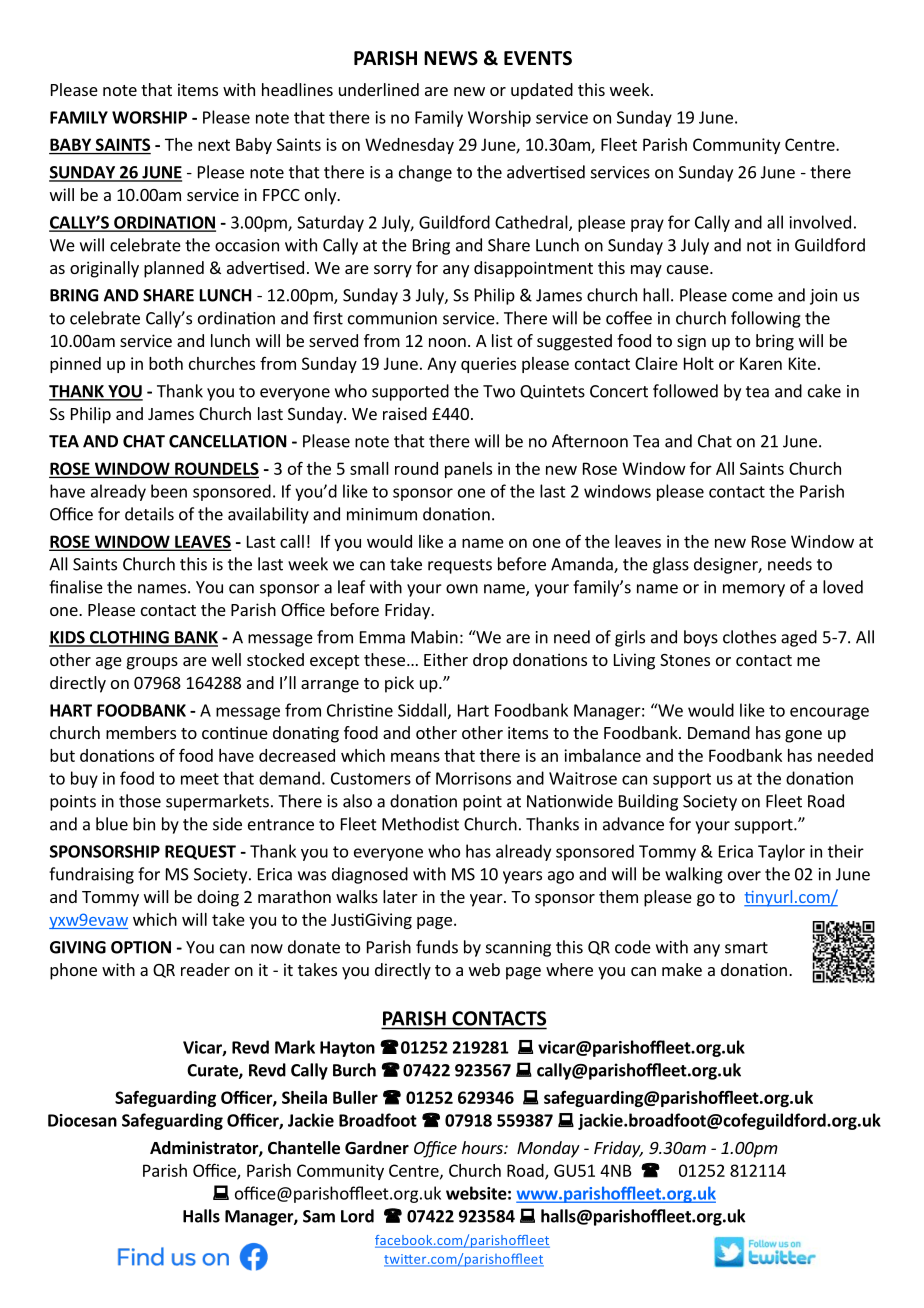 This document has height=1308, width=924. What do you see at coordinates (141, 947) in the document?
I see `OPTION` at bounding box center [141, 947].
